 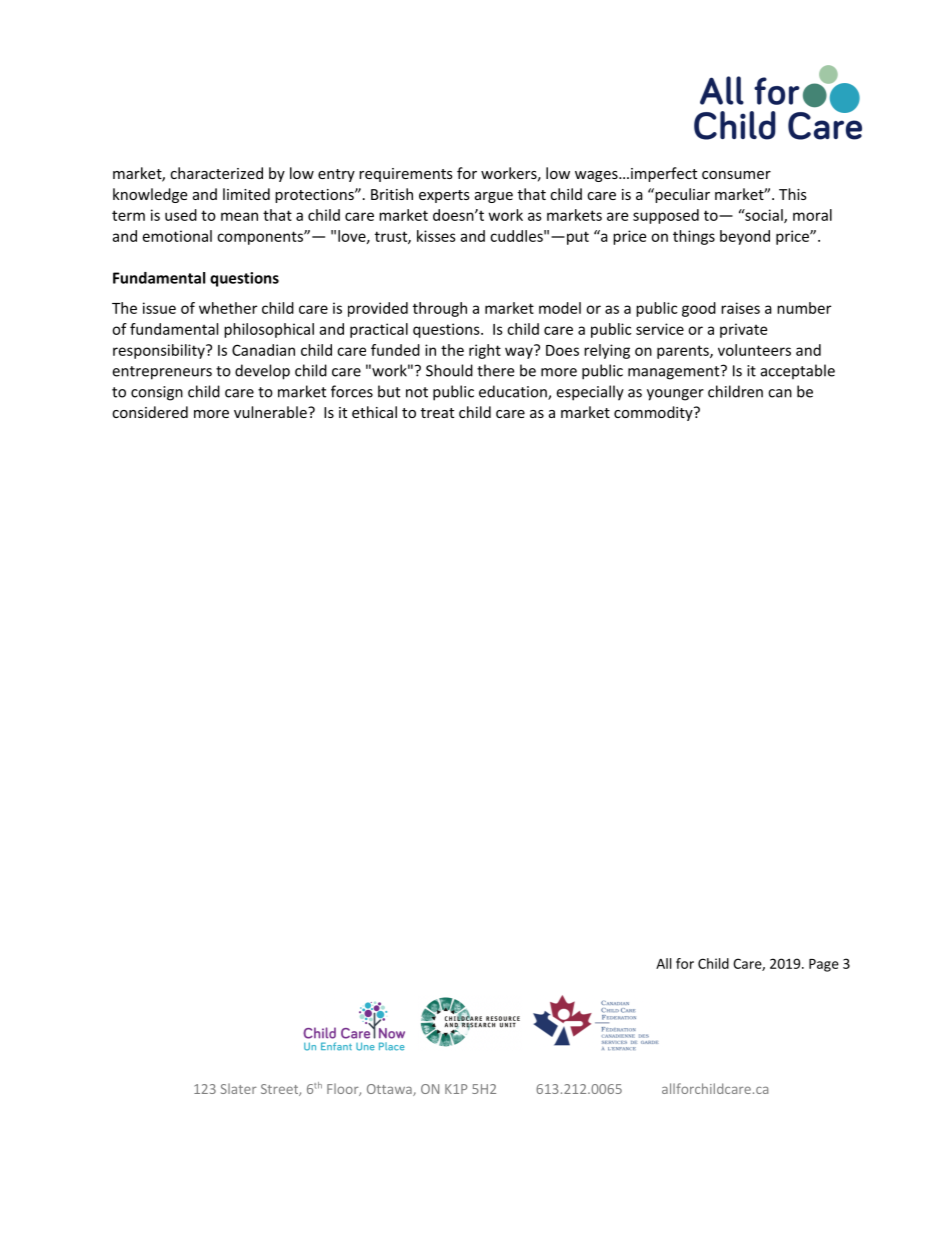 I want to click on argue, so click(x=494, y=197).
